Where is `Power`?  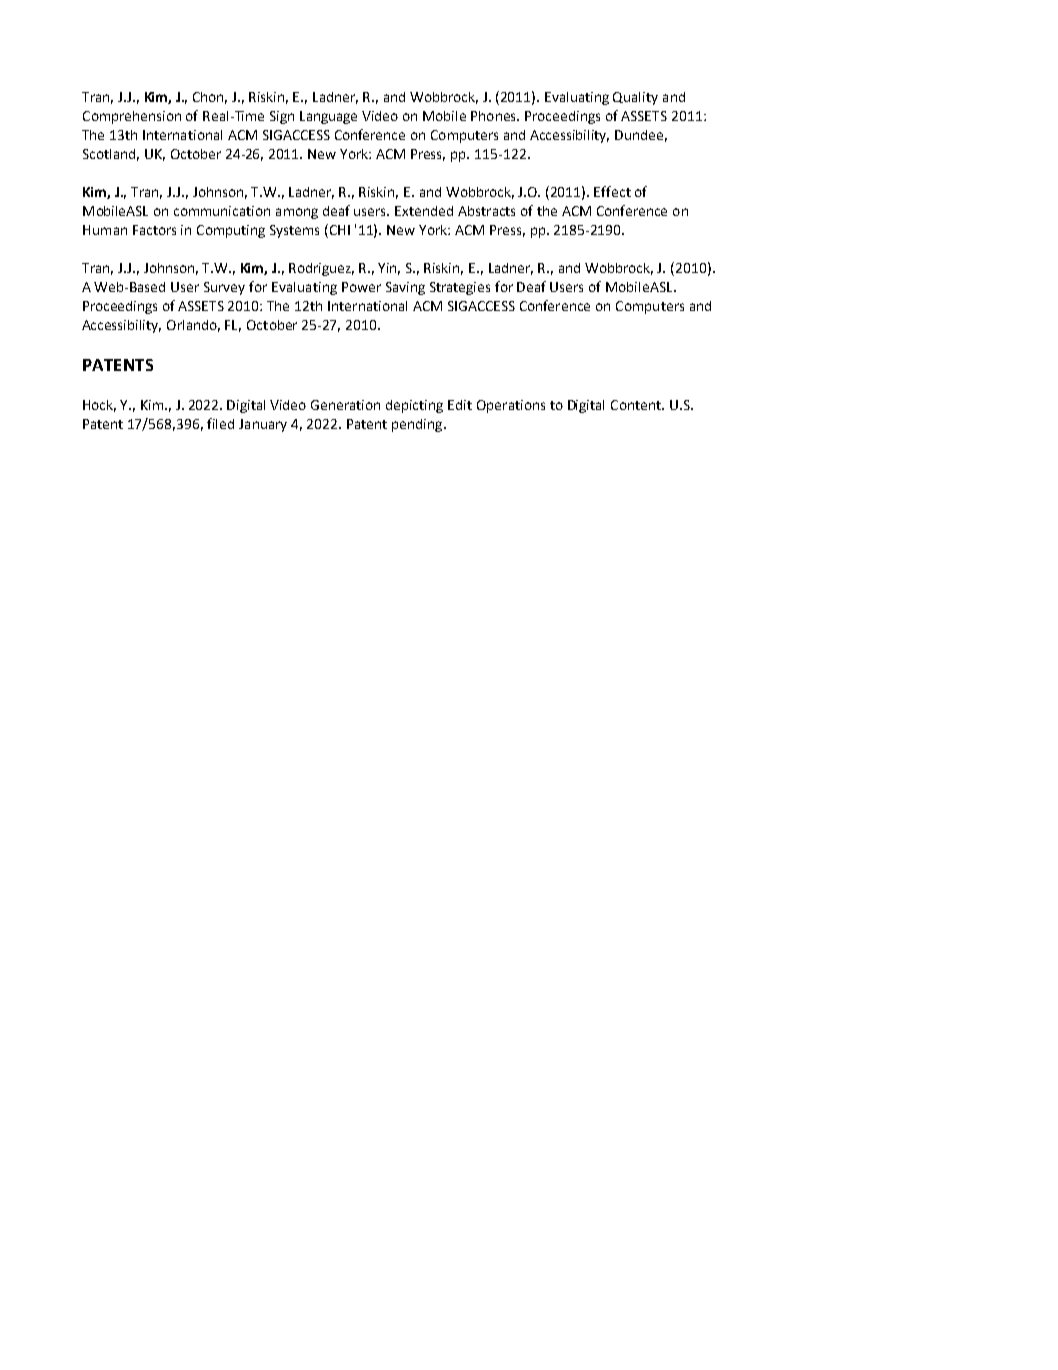
Power is located at coordinates (361, 287).
